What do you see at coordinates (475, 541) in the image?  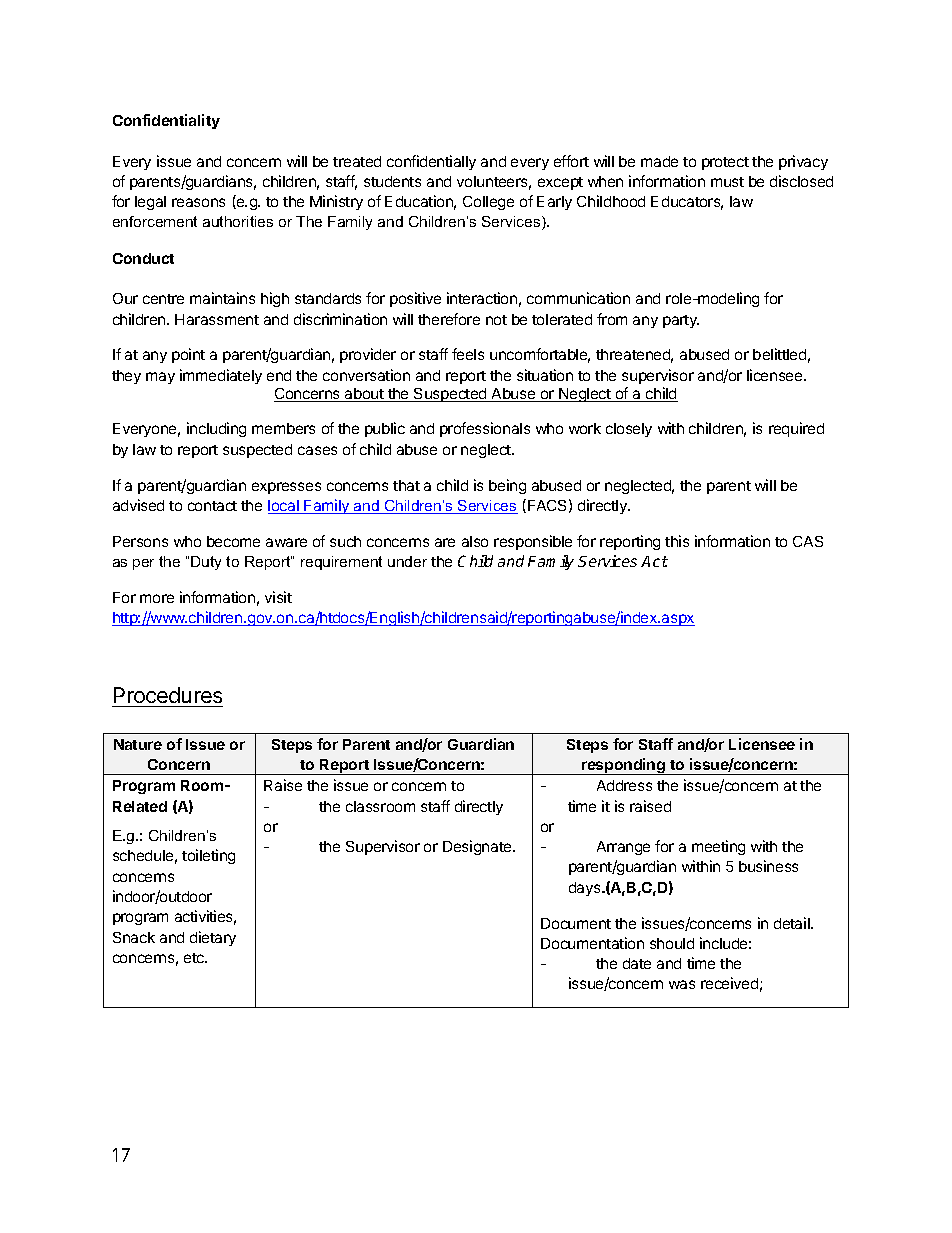 I see `also` at bounding box center [475, 541].
